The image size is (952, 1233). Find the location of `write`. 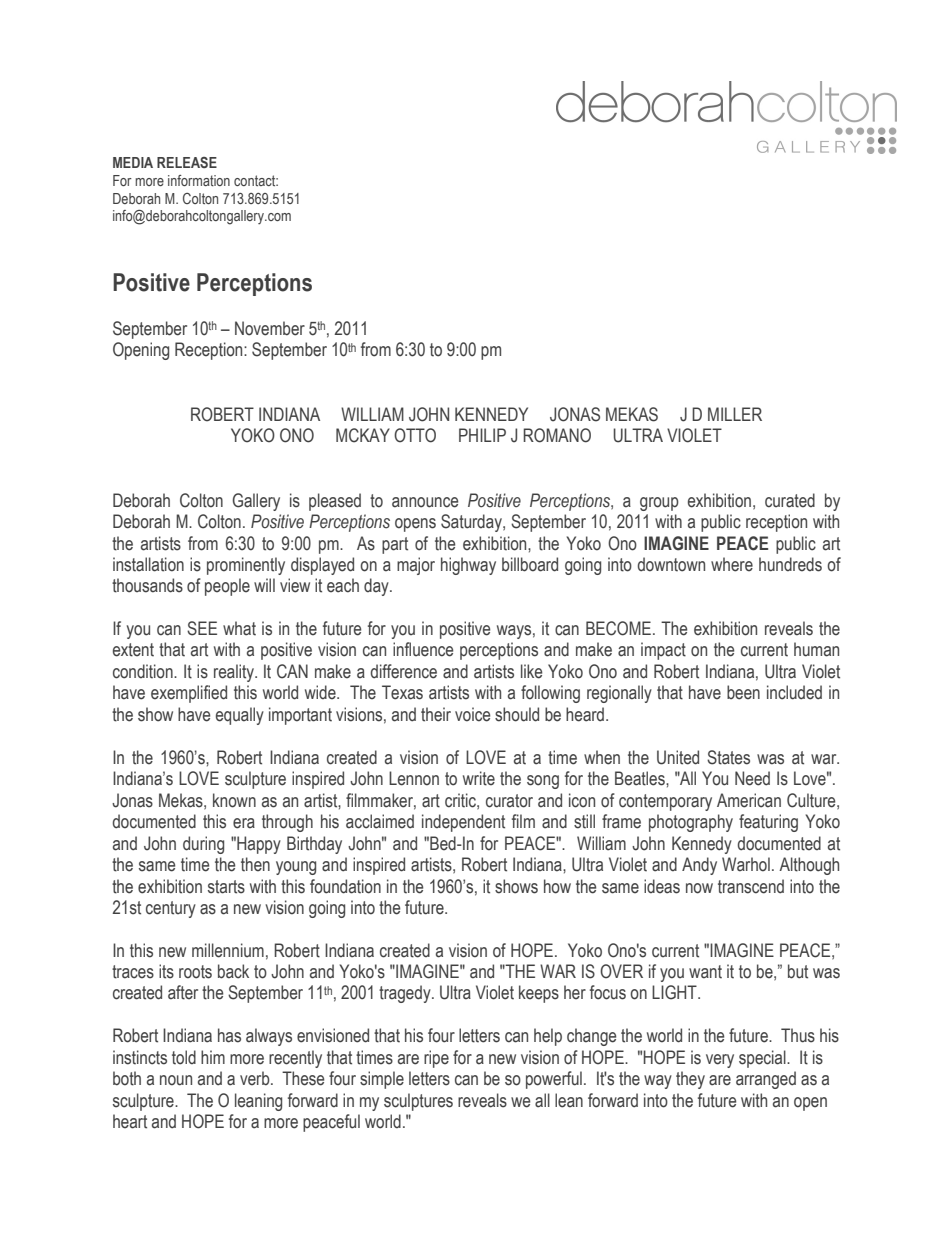

write is located at coordinates (479, 778).
